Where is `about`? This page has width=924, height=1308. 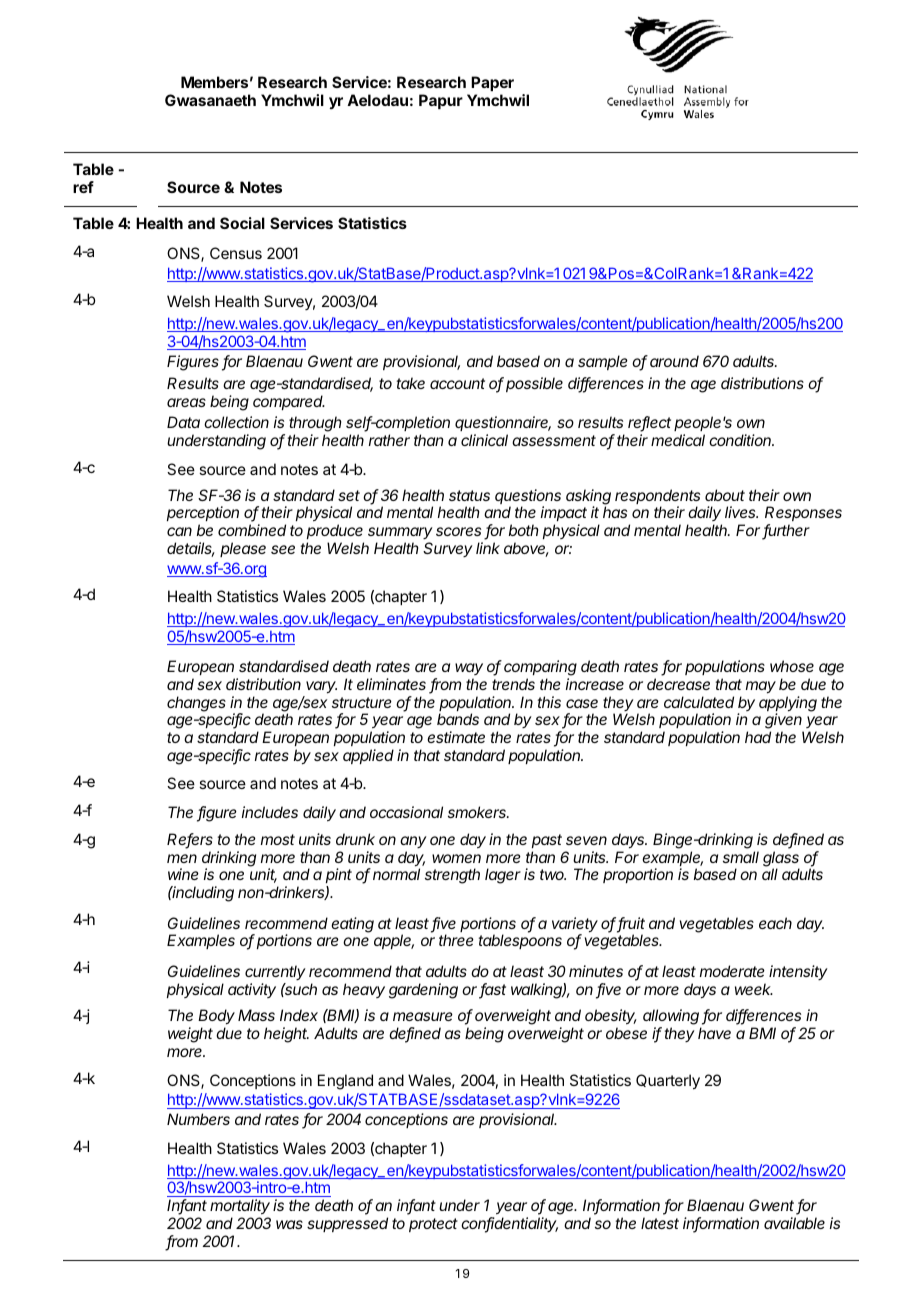
about is located at coordinates (725, 495).
